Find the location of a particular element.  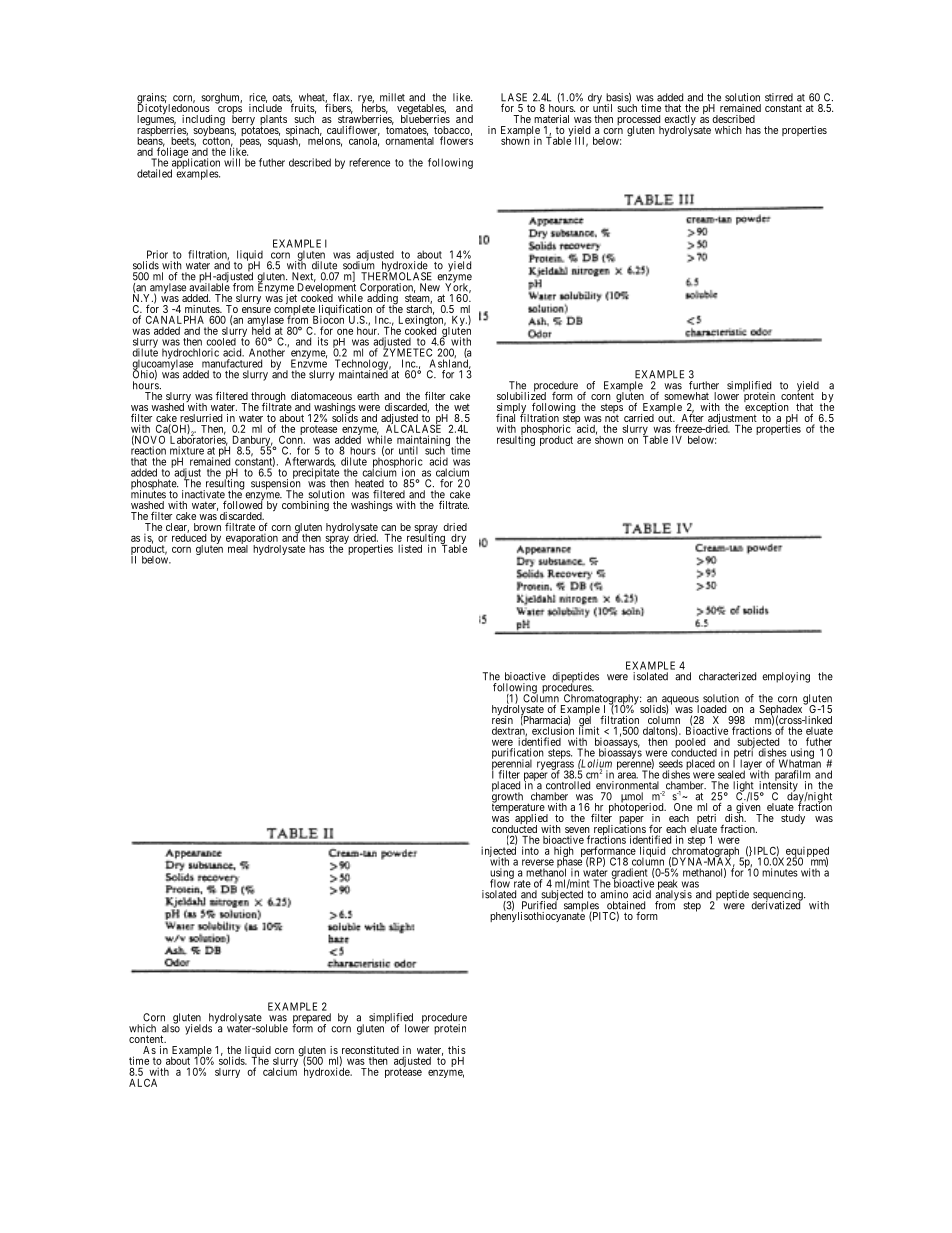

further is located at coordinates (704, 385).
